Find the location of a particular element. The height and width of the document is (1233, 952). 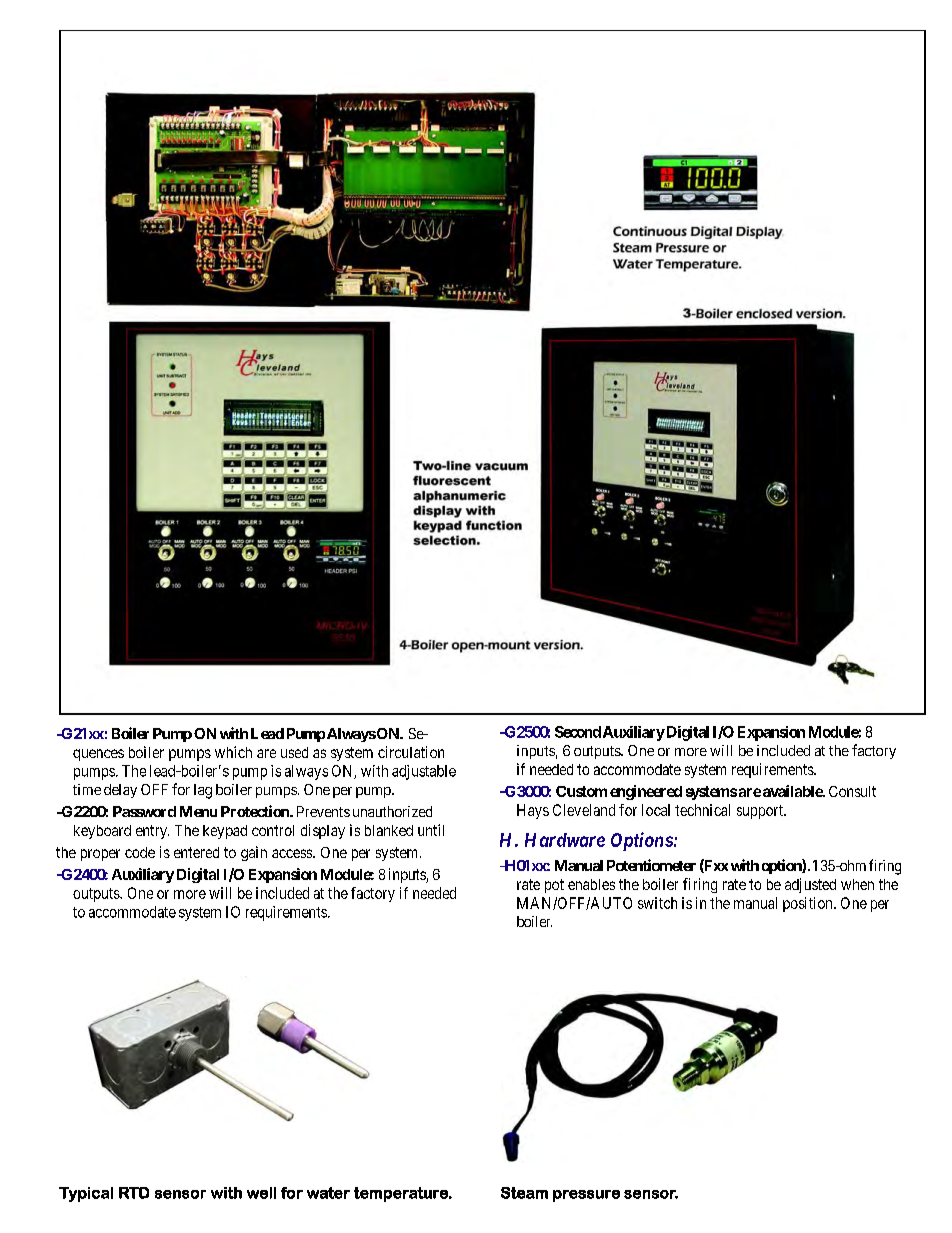

proper is located at coordinates (100, 855).
